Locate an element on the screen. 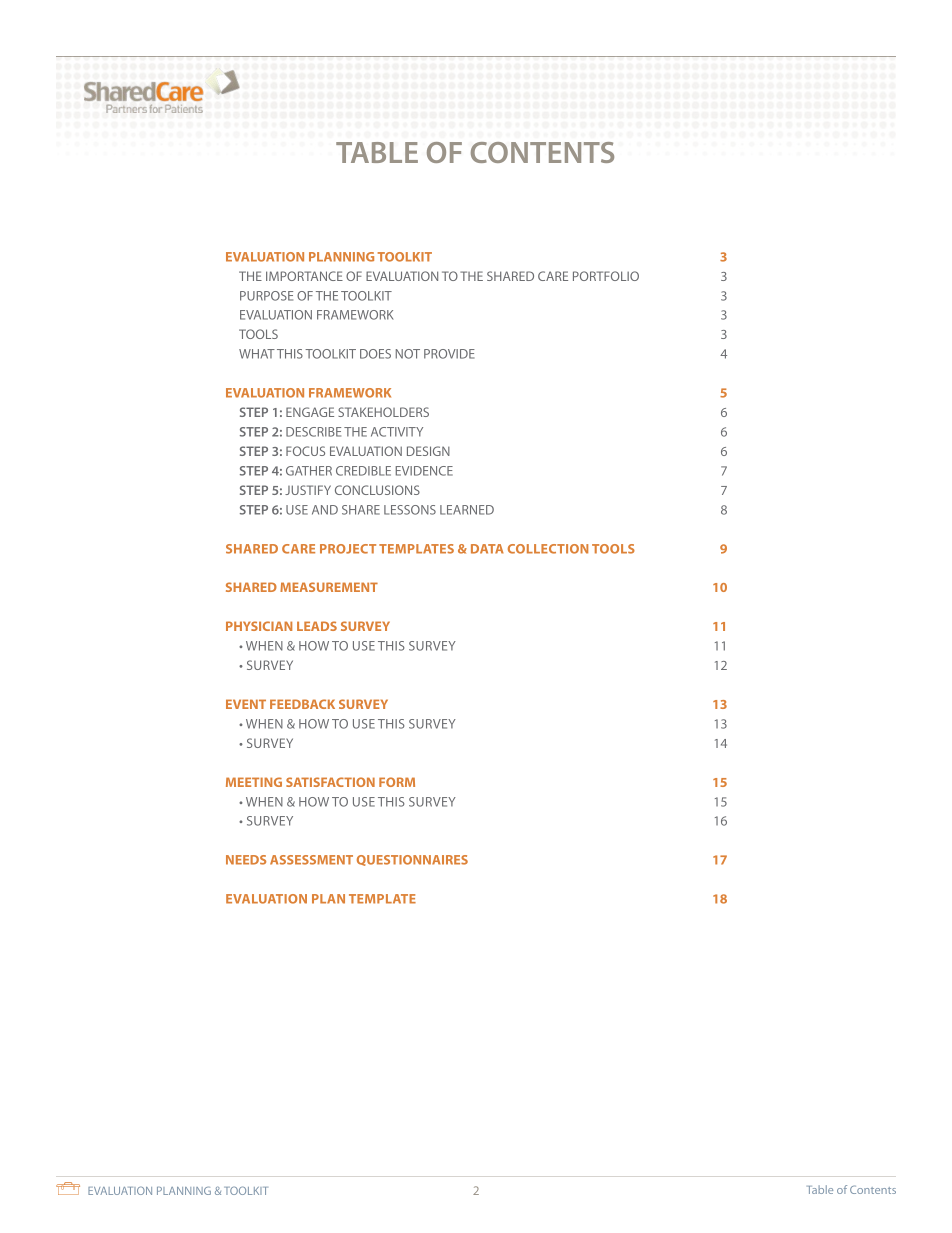 The width and height of the screenshot is (952, 1233). SATISFACTION is located at coordinates (330, 782).
